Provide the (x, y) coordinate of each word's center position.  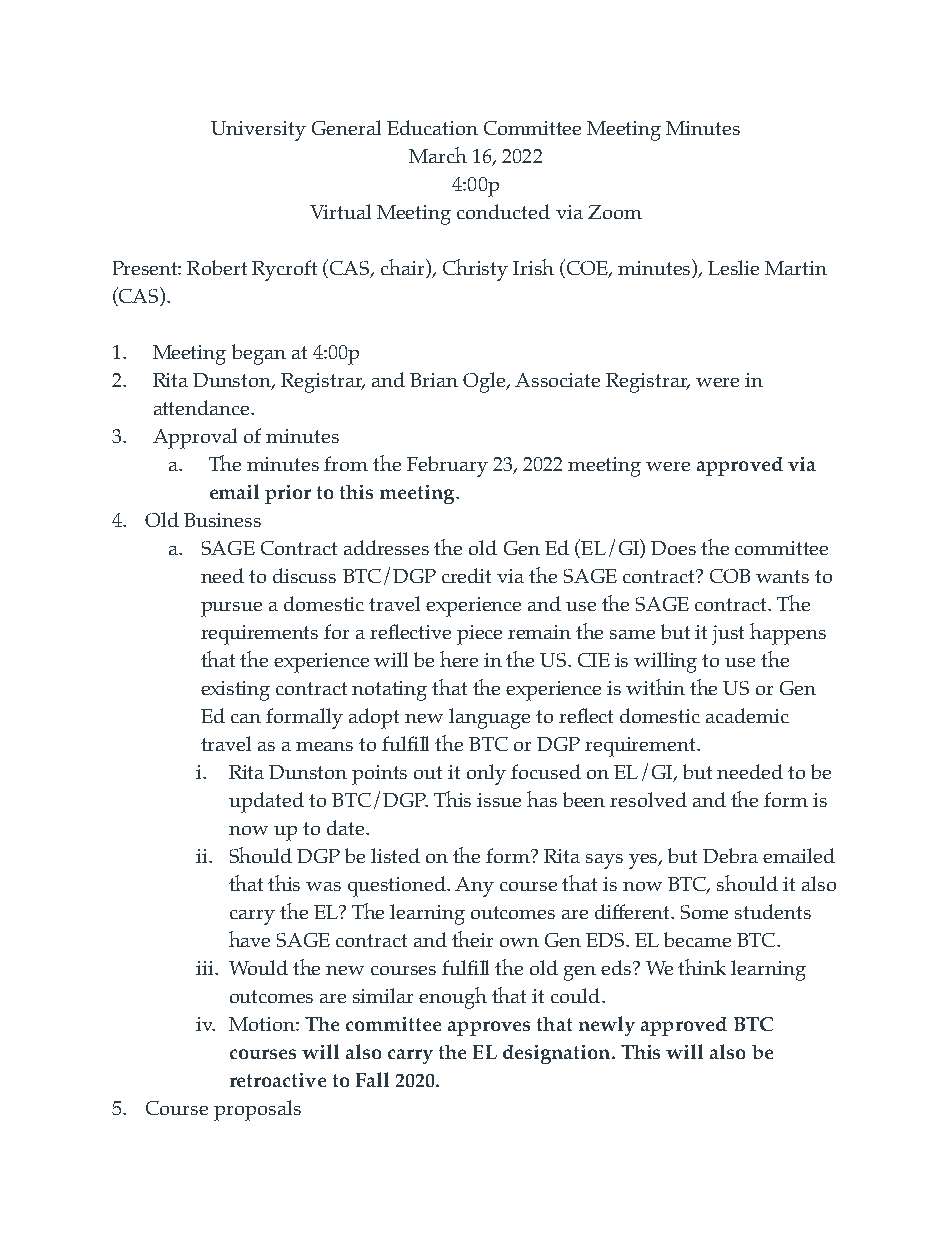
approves (489, 1028)
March (438, 155)
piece (479, 635)
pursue (231, 609)
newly (607, 1026)
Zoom (615, 212)
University (258, 131)
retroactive (278, 1080)
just (728, 635)
